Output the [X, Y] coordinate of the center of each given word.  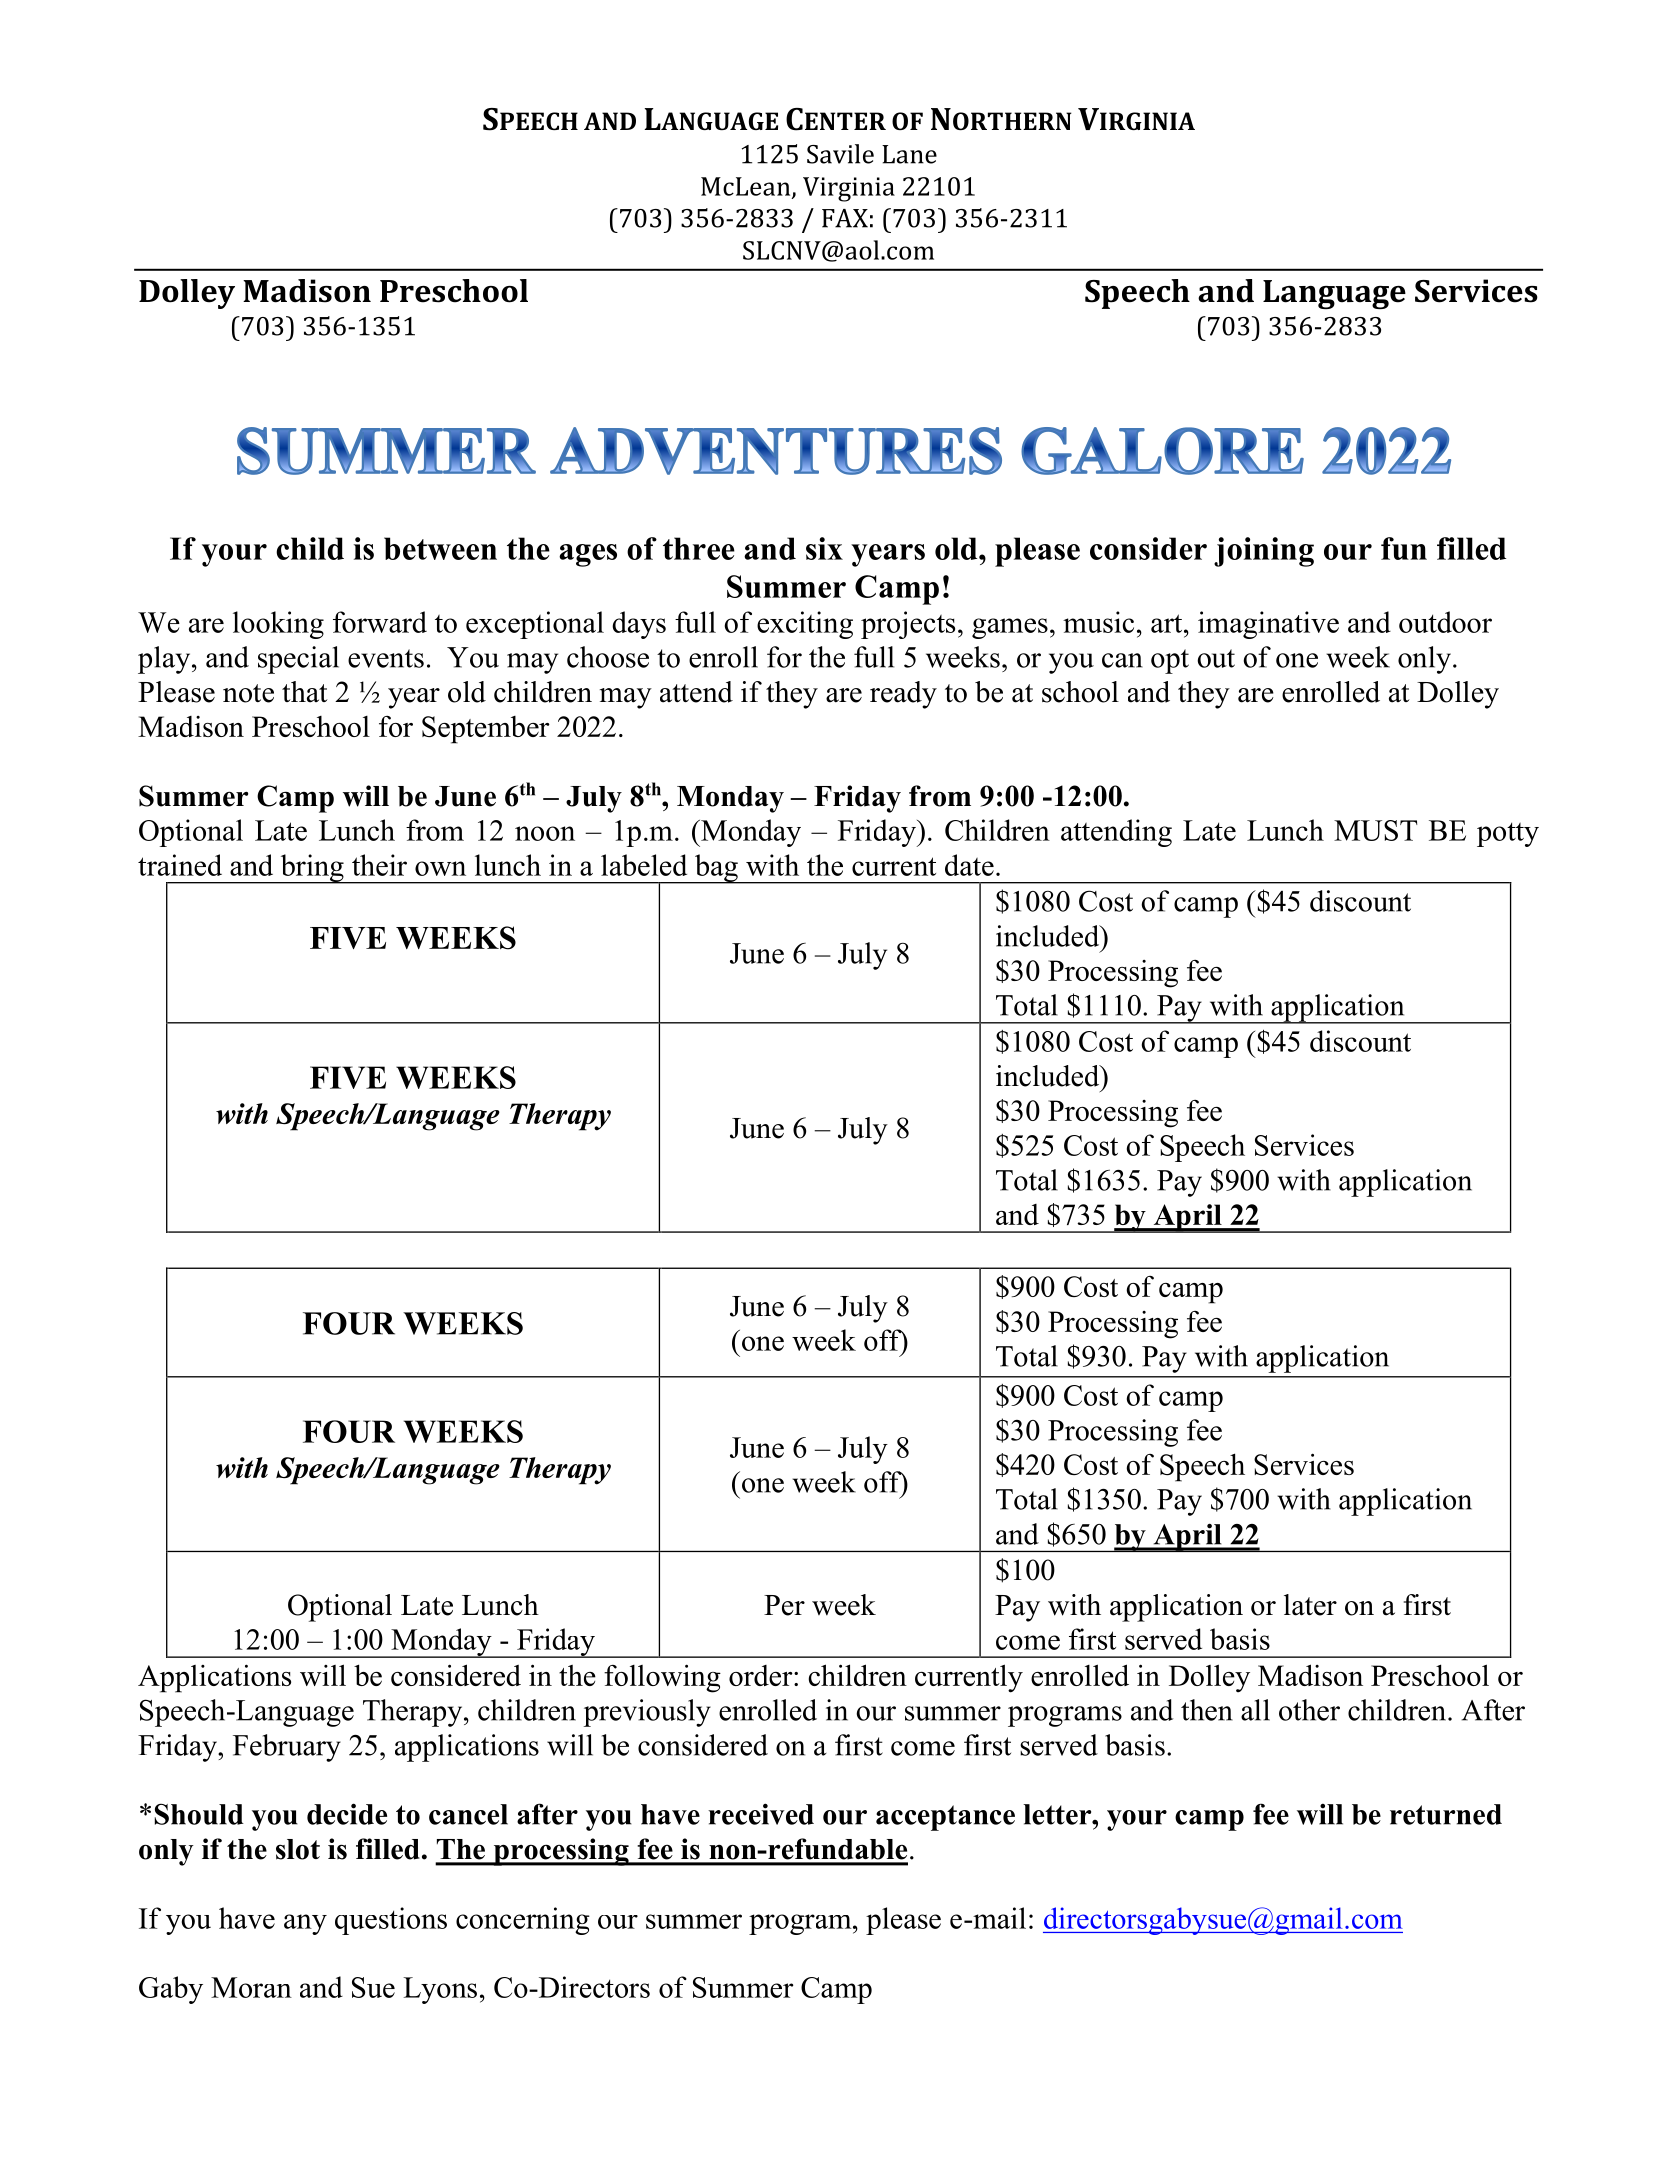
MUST [1375, 830]
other [1309, 1710]
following [662, 1678]
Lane [909, 154]
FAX [845, 218]
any [305, 1924]
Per [784, 1605]
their [379, 865]
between [440, 548]
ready [903, 695]
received [761, 1814]
